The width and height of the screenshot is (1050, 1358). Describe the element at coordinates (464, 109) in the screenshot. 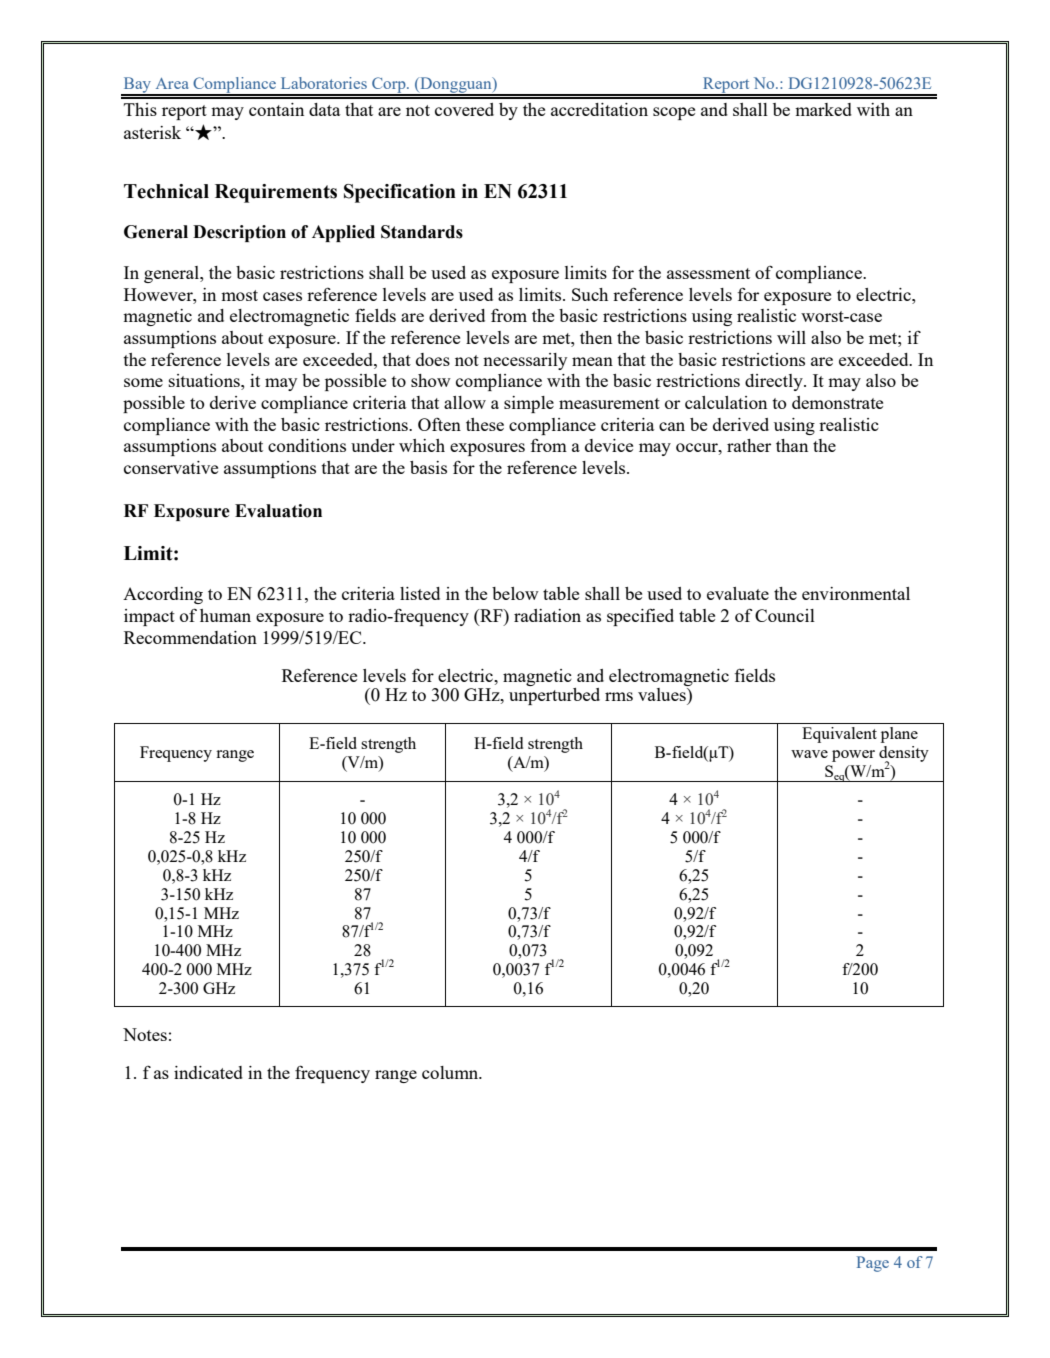

I see `covered` at that location.
